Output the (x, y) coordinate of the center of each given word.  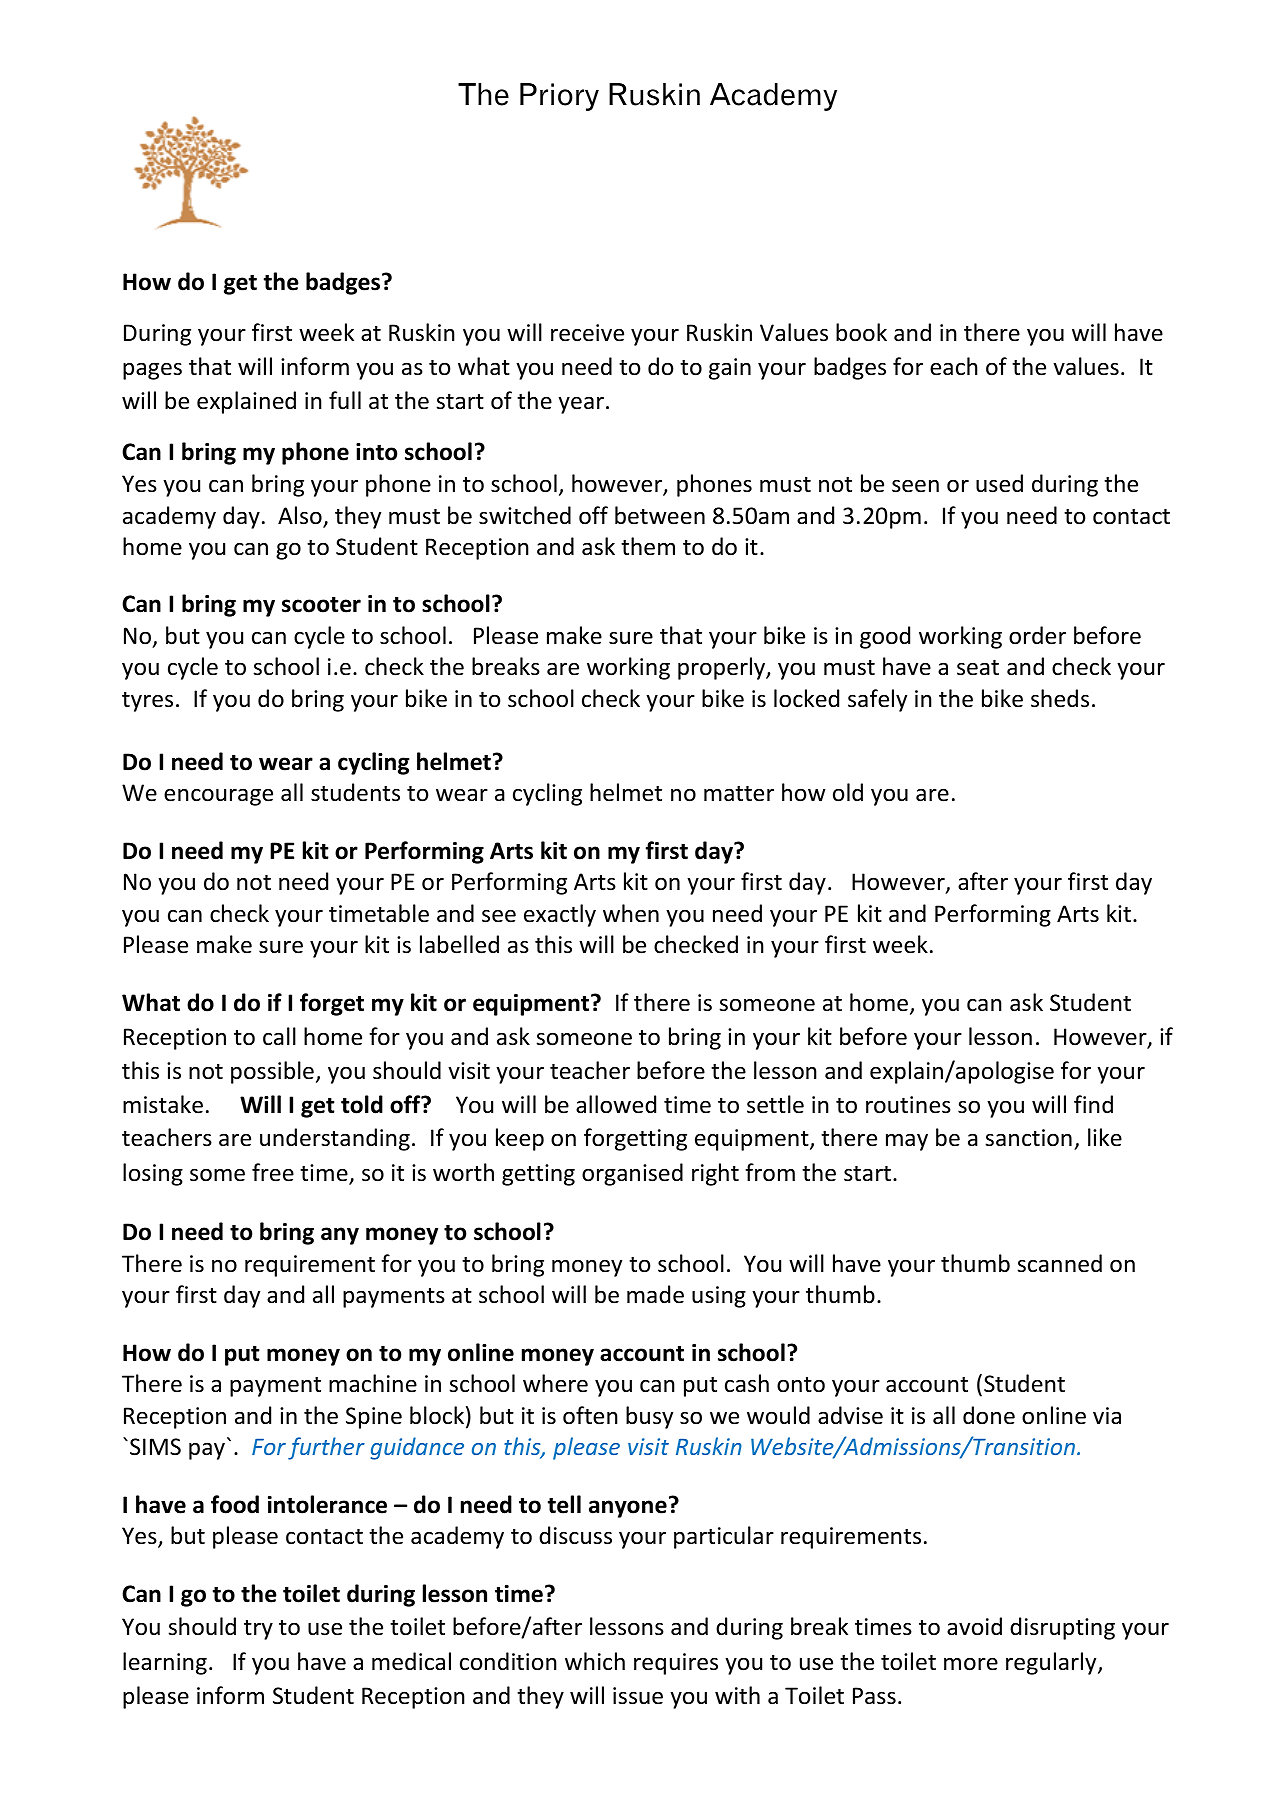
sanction (1028, 1138)
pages (152, 371)
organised (632, 1174)
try (258, 1630)
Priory (559, 97)
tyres (147, 702)
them (648, 546)
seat (978, 668)
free (273, 1172)
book (861, 332)
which (595, 1661)
